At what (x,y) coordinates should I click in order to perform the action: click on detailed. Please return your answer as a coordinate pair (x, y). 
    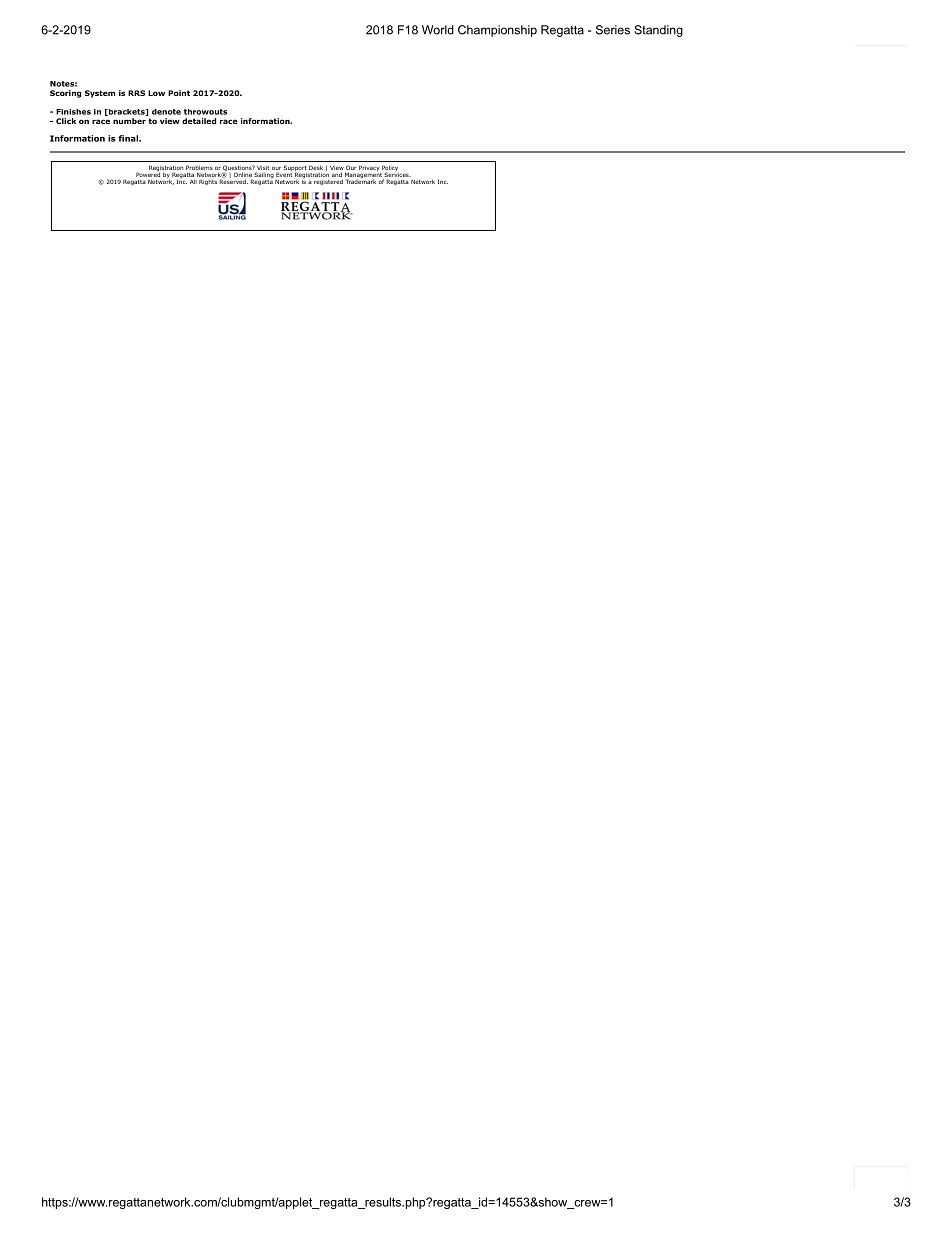
    Looking at the image, I should click on (199, 121).
